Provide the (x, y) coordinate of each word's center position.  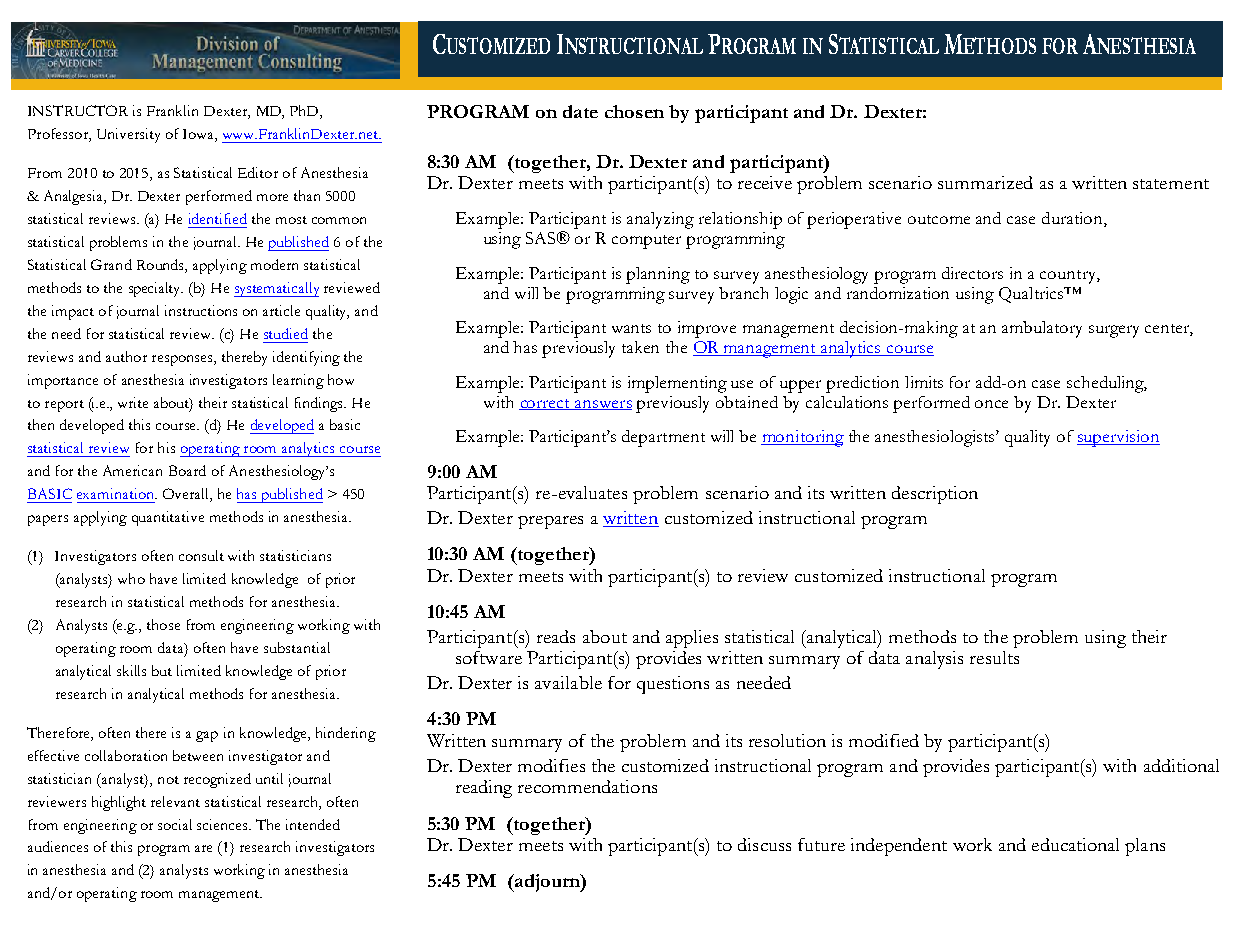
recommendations (587, 786)
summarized (985, 182)
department (663, 438)
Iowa (199, 135)
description (935, 495)
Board (187, 470)
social (175, 824)
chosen (634, 111)
